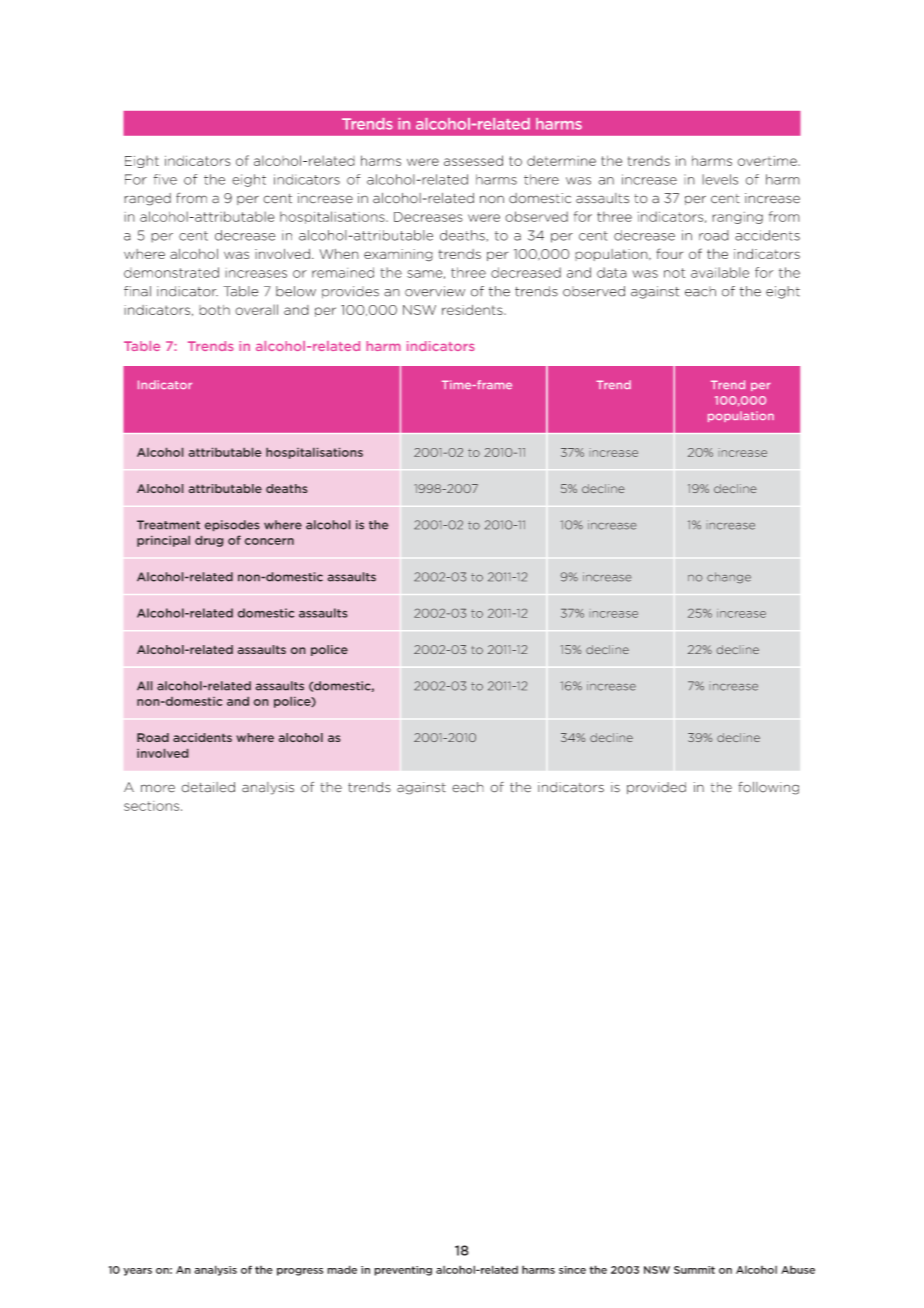 The height and width of the screenshot is (1308, 924). What do you see at coordinates (572, 1270) in the screenshot?
I see `since` at bounding box center [572, 1270].
